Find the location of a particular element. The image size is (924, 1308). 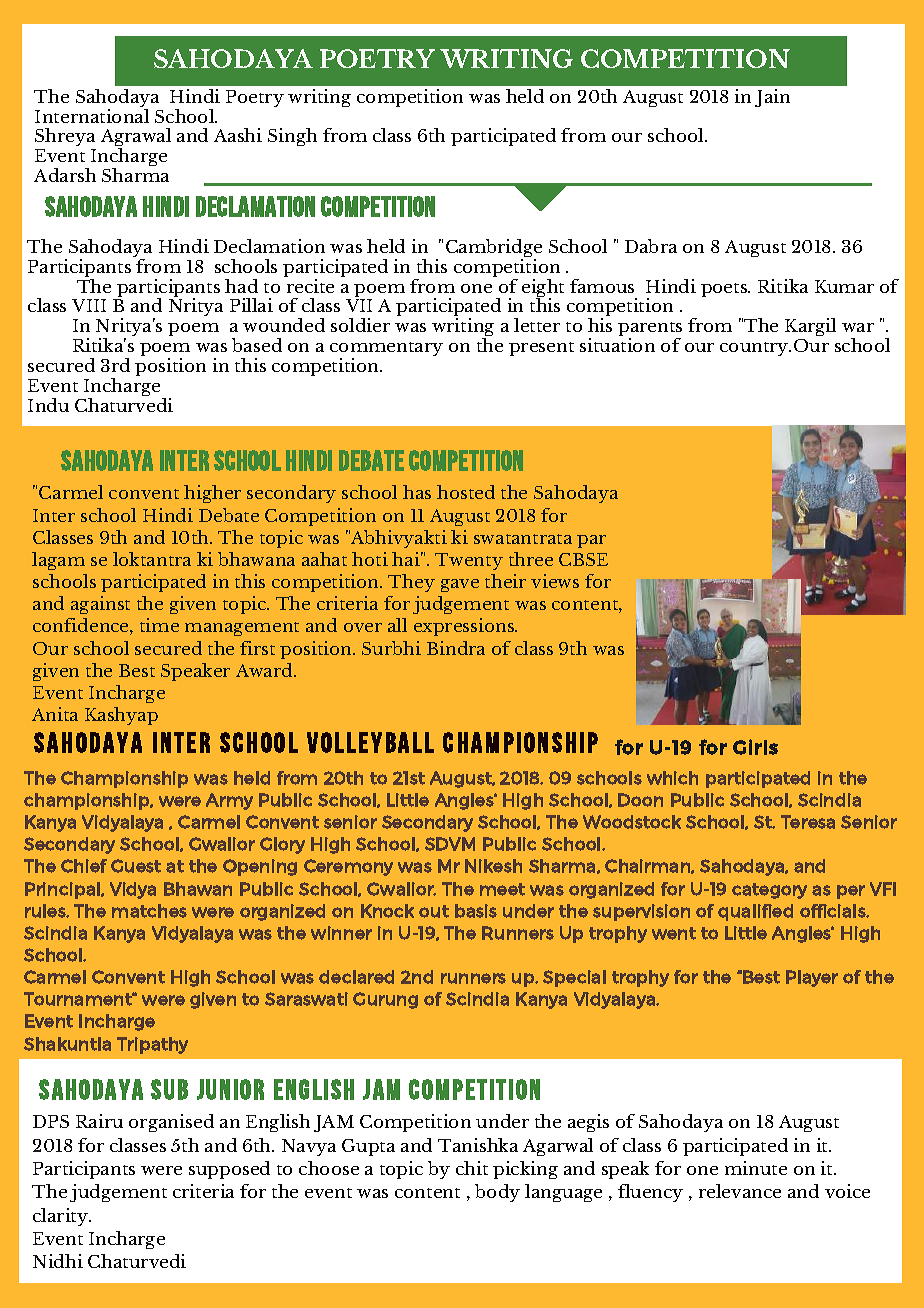

Jain is located at coordinates (772, 98).
